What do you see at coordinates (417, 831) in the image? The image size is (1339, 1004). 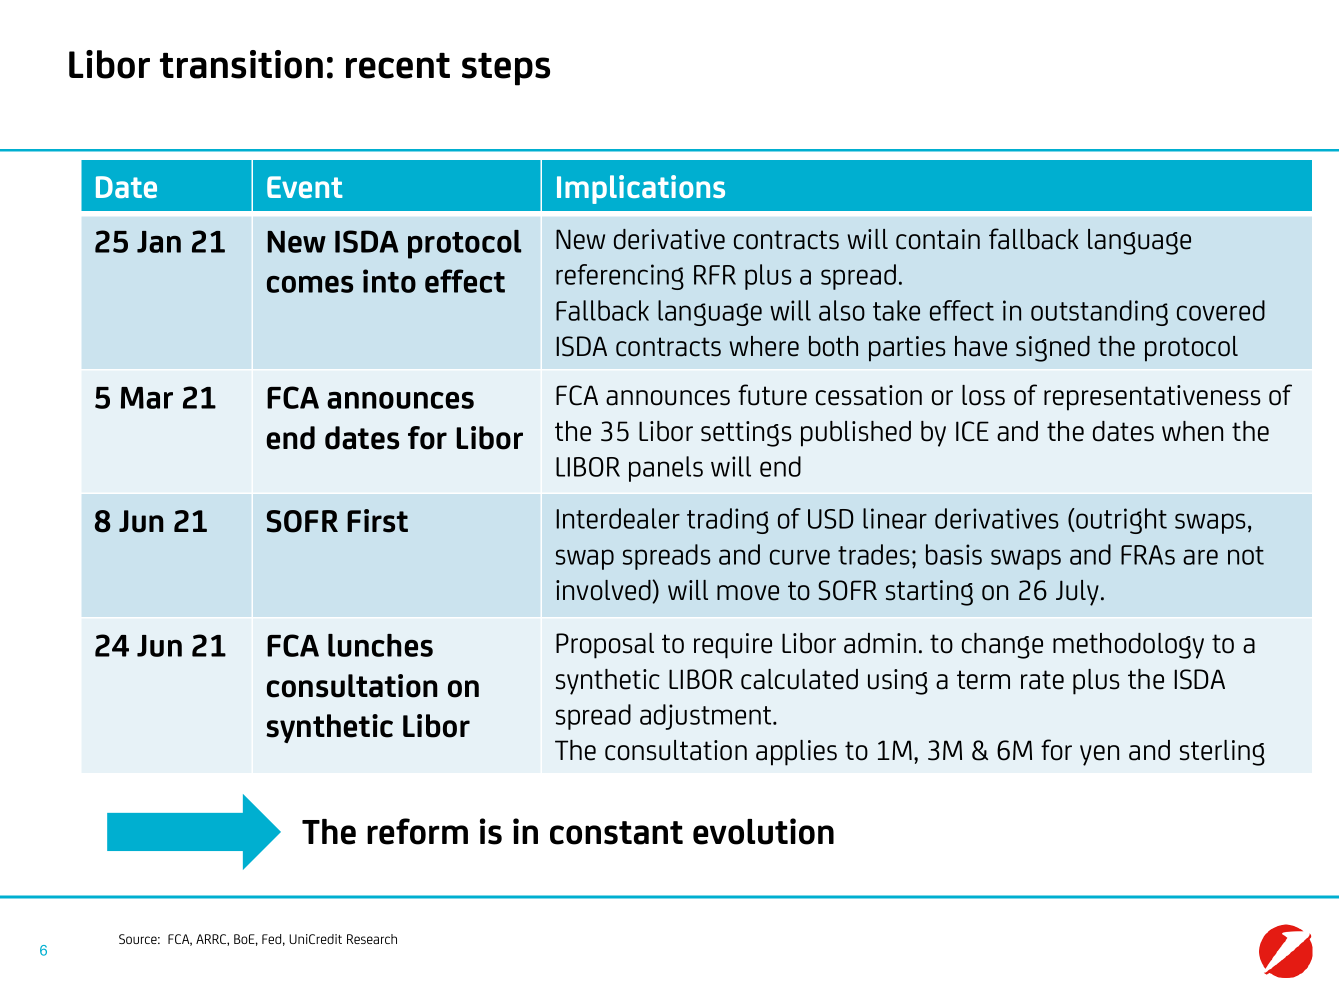 I see `reform` at bounding box center [417, 831].
